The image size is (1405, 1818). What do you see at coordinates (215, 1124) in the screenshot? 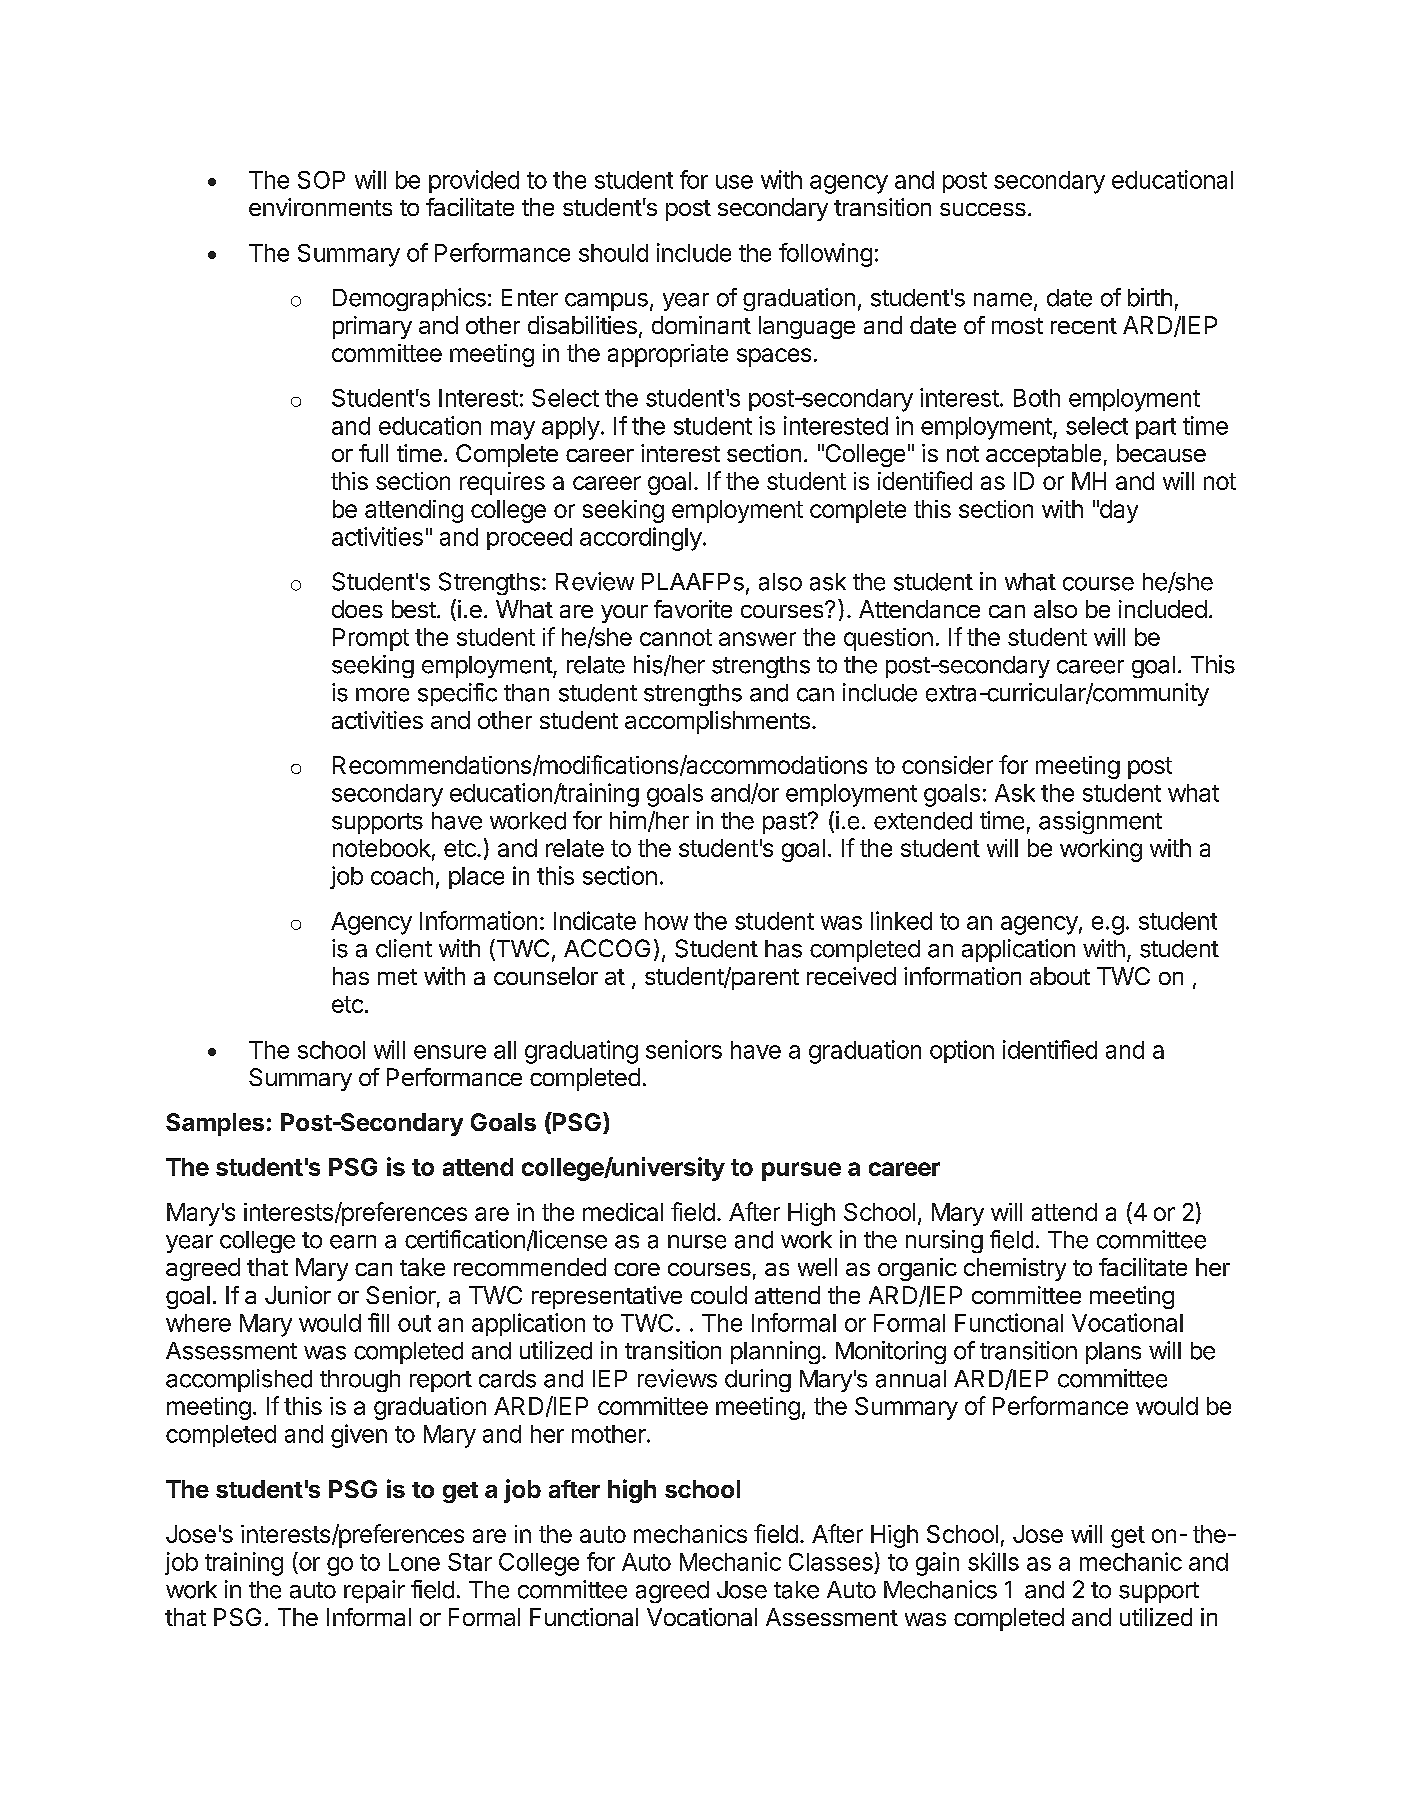
I see `Samples` at bounding box center [215, 1124].
